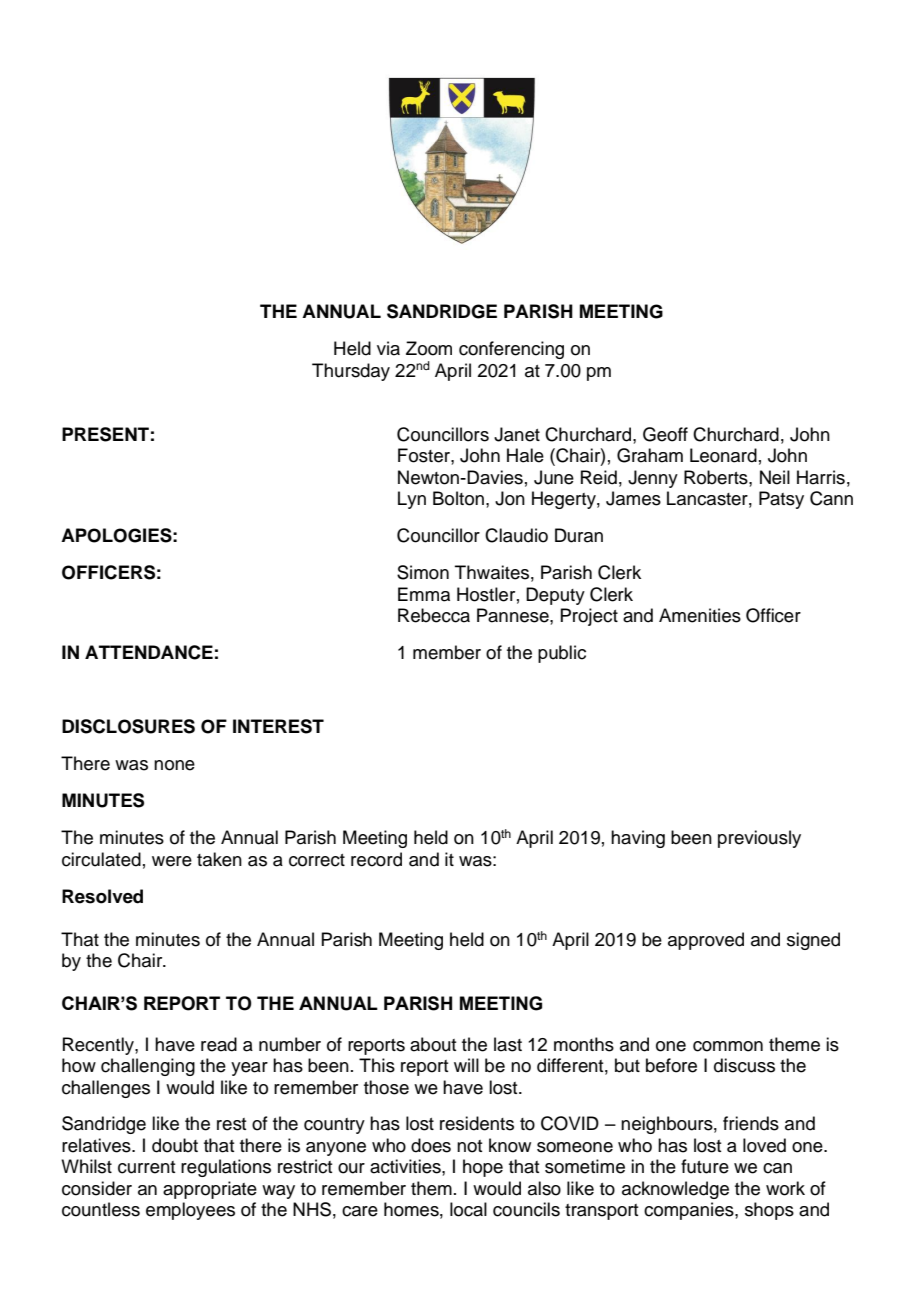 This image has width=924, height=1308. I want to click on Bolton, so click(458, 498).
